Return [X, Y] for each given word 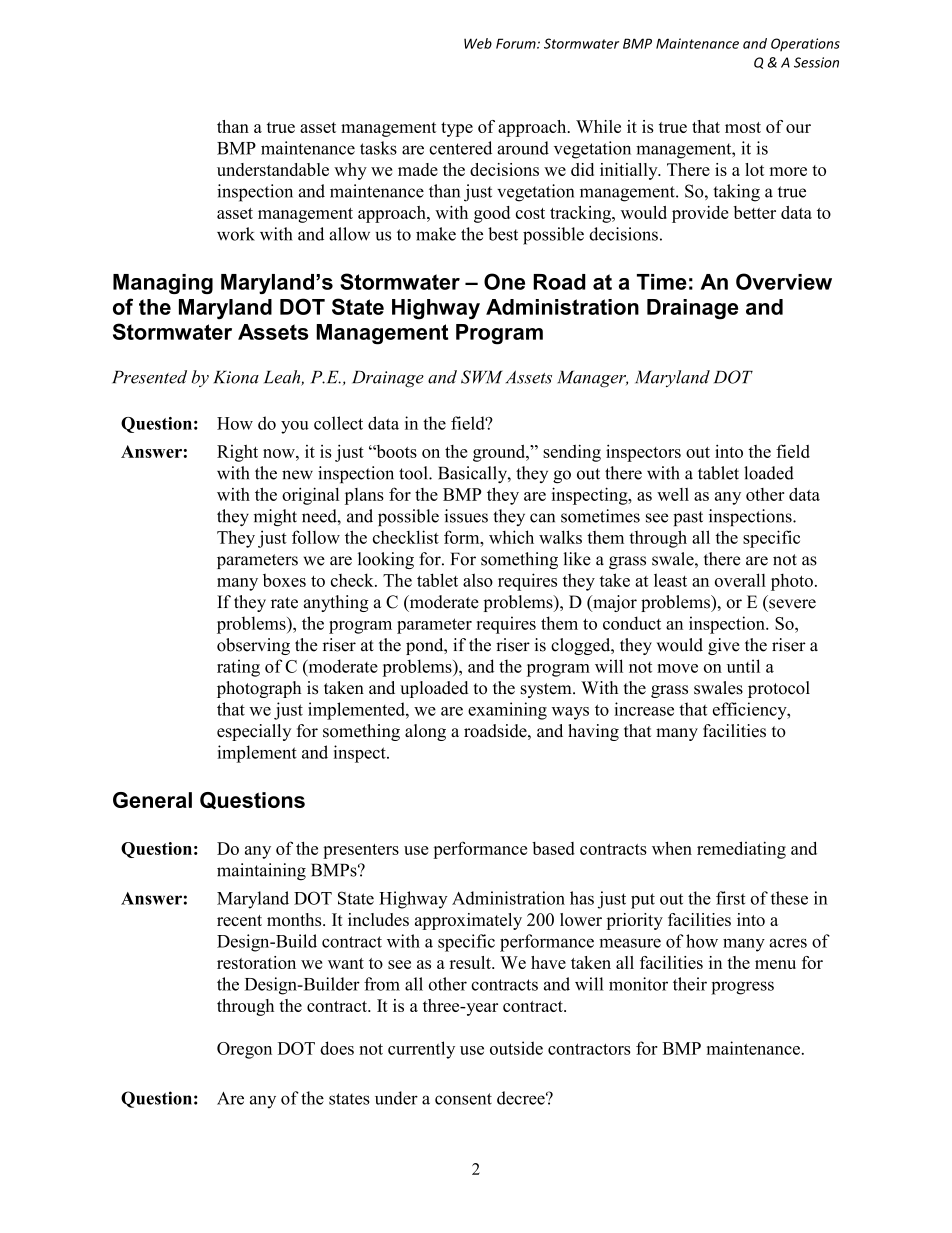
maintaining [261, 872]
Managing [163, 284]
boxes [284, 580]
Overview [784, 281]
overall [740, 580]
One [504, 281]
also [478, 580]
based [553, 848]
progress [742, 988]
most [743, 127]
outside [516, 1048]
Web [478, 43]
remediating [741, 850]
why [350, 171]
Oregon [244, 1050]
